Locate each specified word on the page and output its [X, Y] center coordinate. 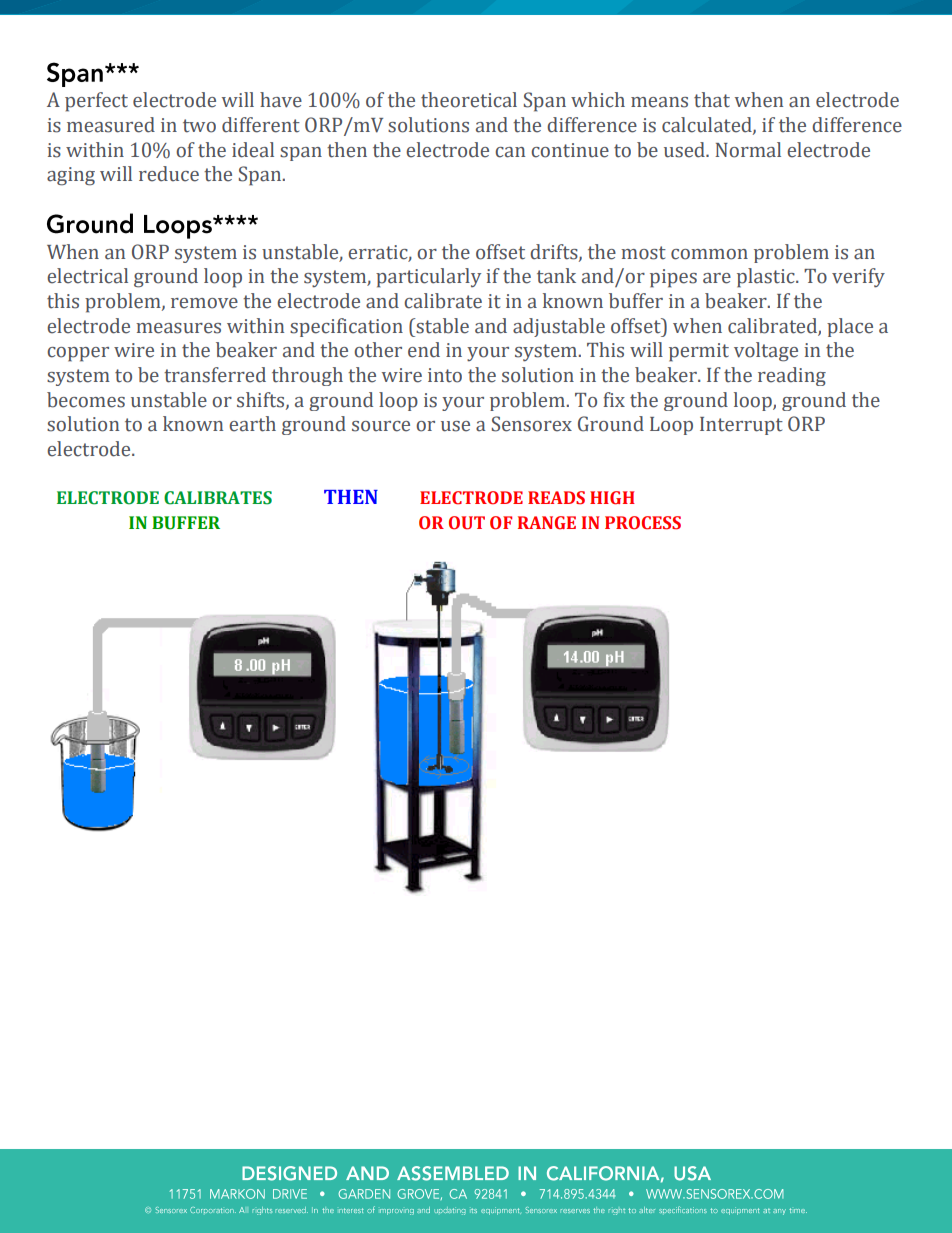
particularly [428, 278]
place [850, 327]
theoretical [469, 100]
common [709, 254]
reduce [169, 174]
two [199, 126]
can [510, 152]
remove [204, 303]
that [712, 100]
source [381, 426]
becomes [86, 400]
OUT [467, 523]
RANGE [547, 523]
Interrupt [741, 426]
